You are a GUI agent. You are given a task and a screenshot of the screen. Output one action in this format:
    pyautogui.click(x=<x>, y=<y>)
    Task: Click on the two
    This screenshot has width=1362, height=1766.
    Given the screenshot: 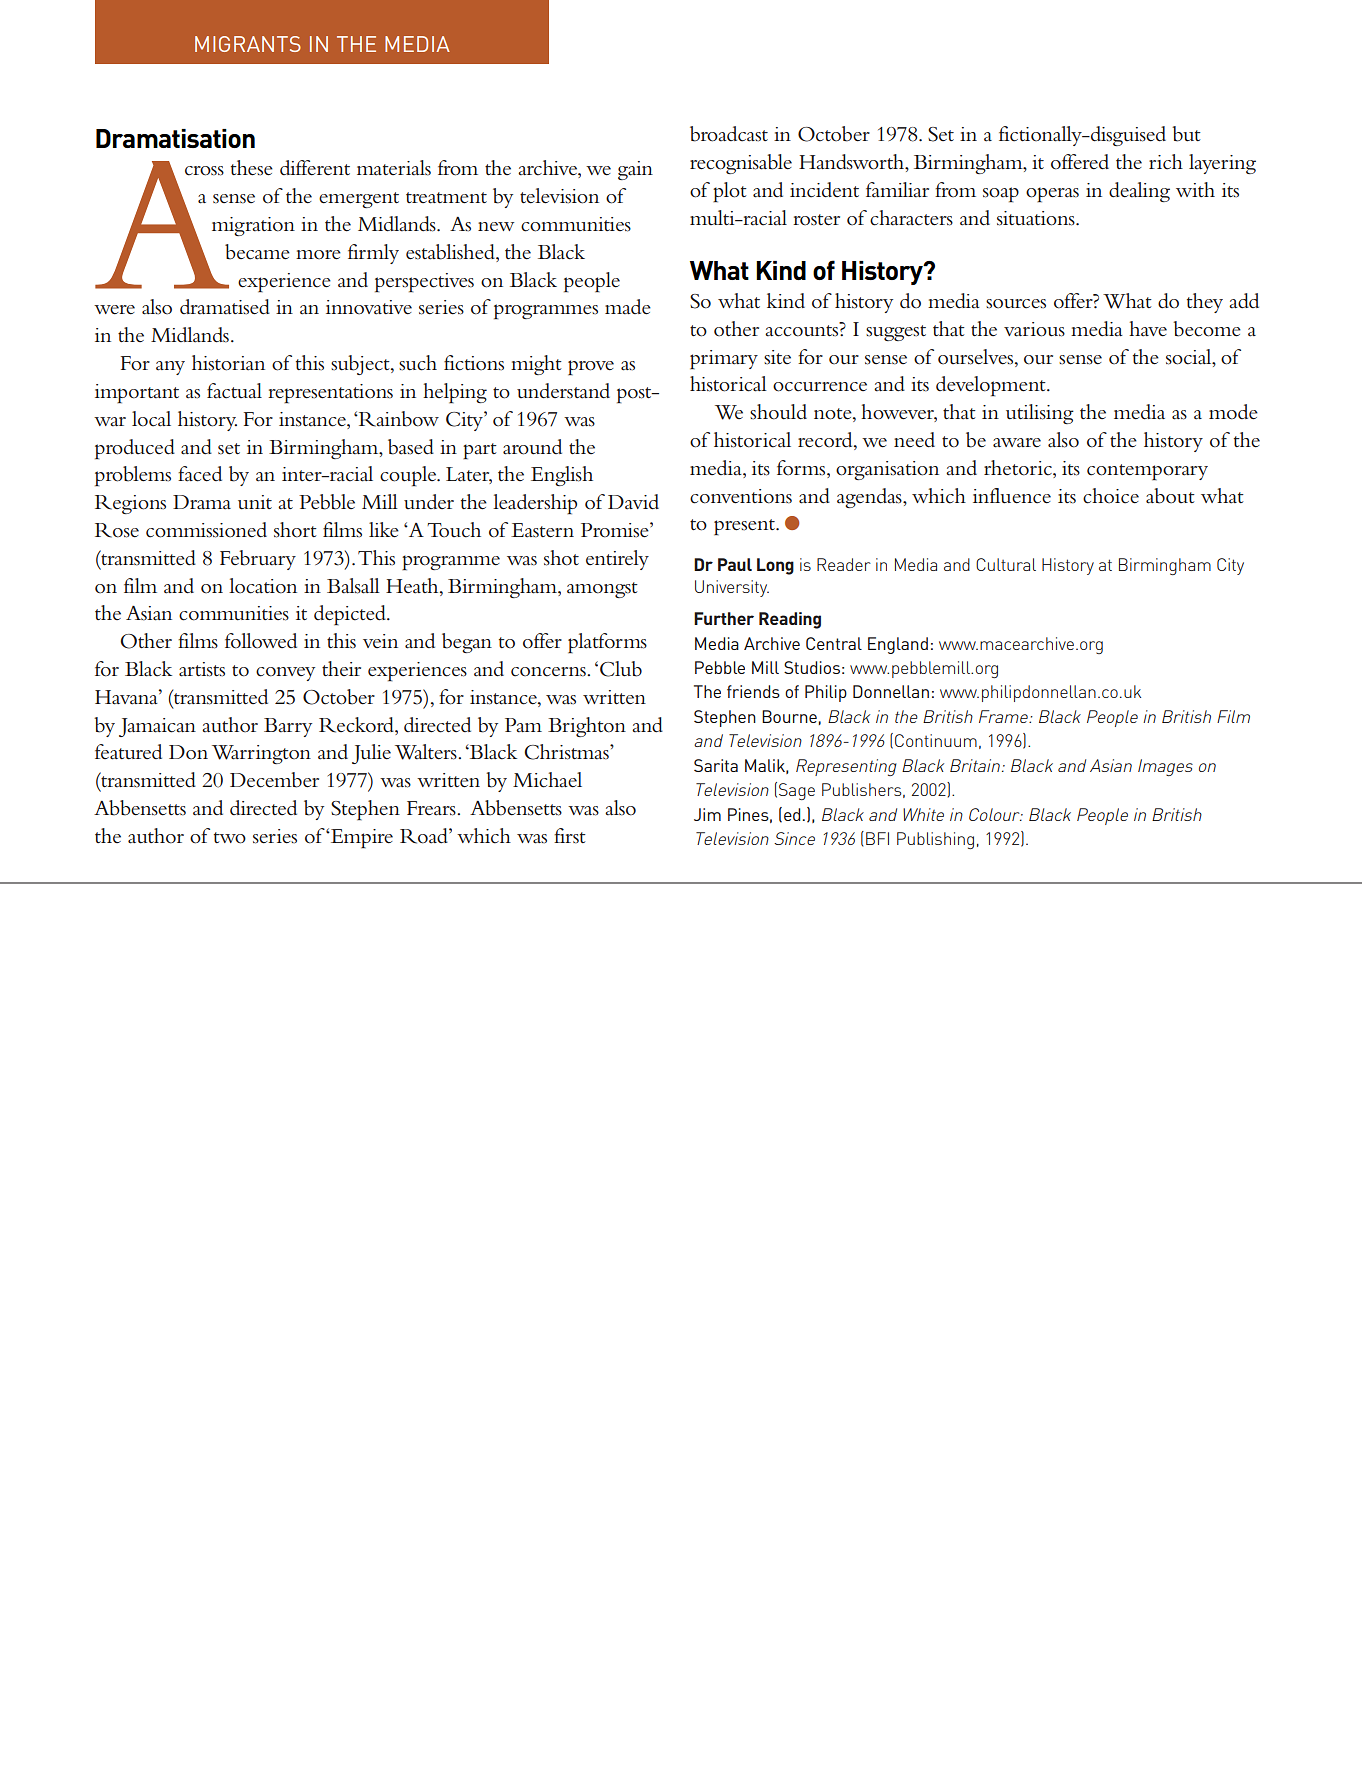 What is the action you would take?
    pyautogui.click(x=230, y=838)
